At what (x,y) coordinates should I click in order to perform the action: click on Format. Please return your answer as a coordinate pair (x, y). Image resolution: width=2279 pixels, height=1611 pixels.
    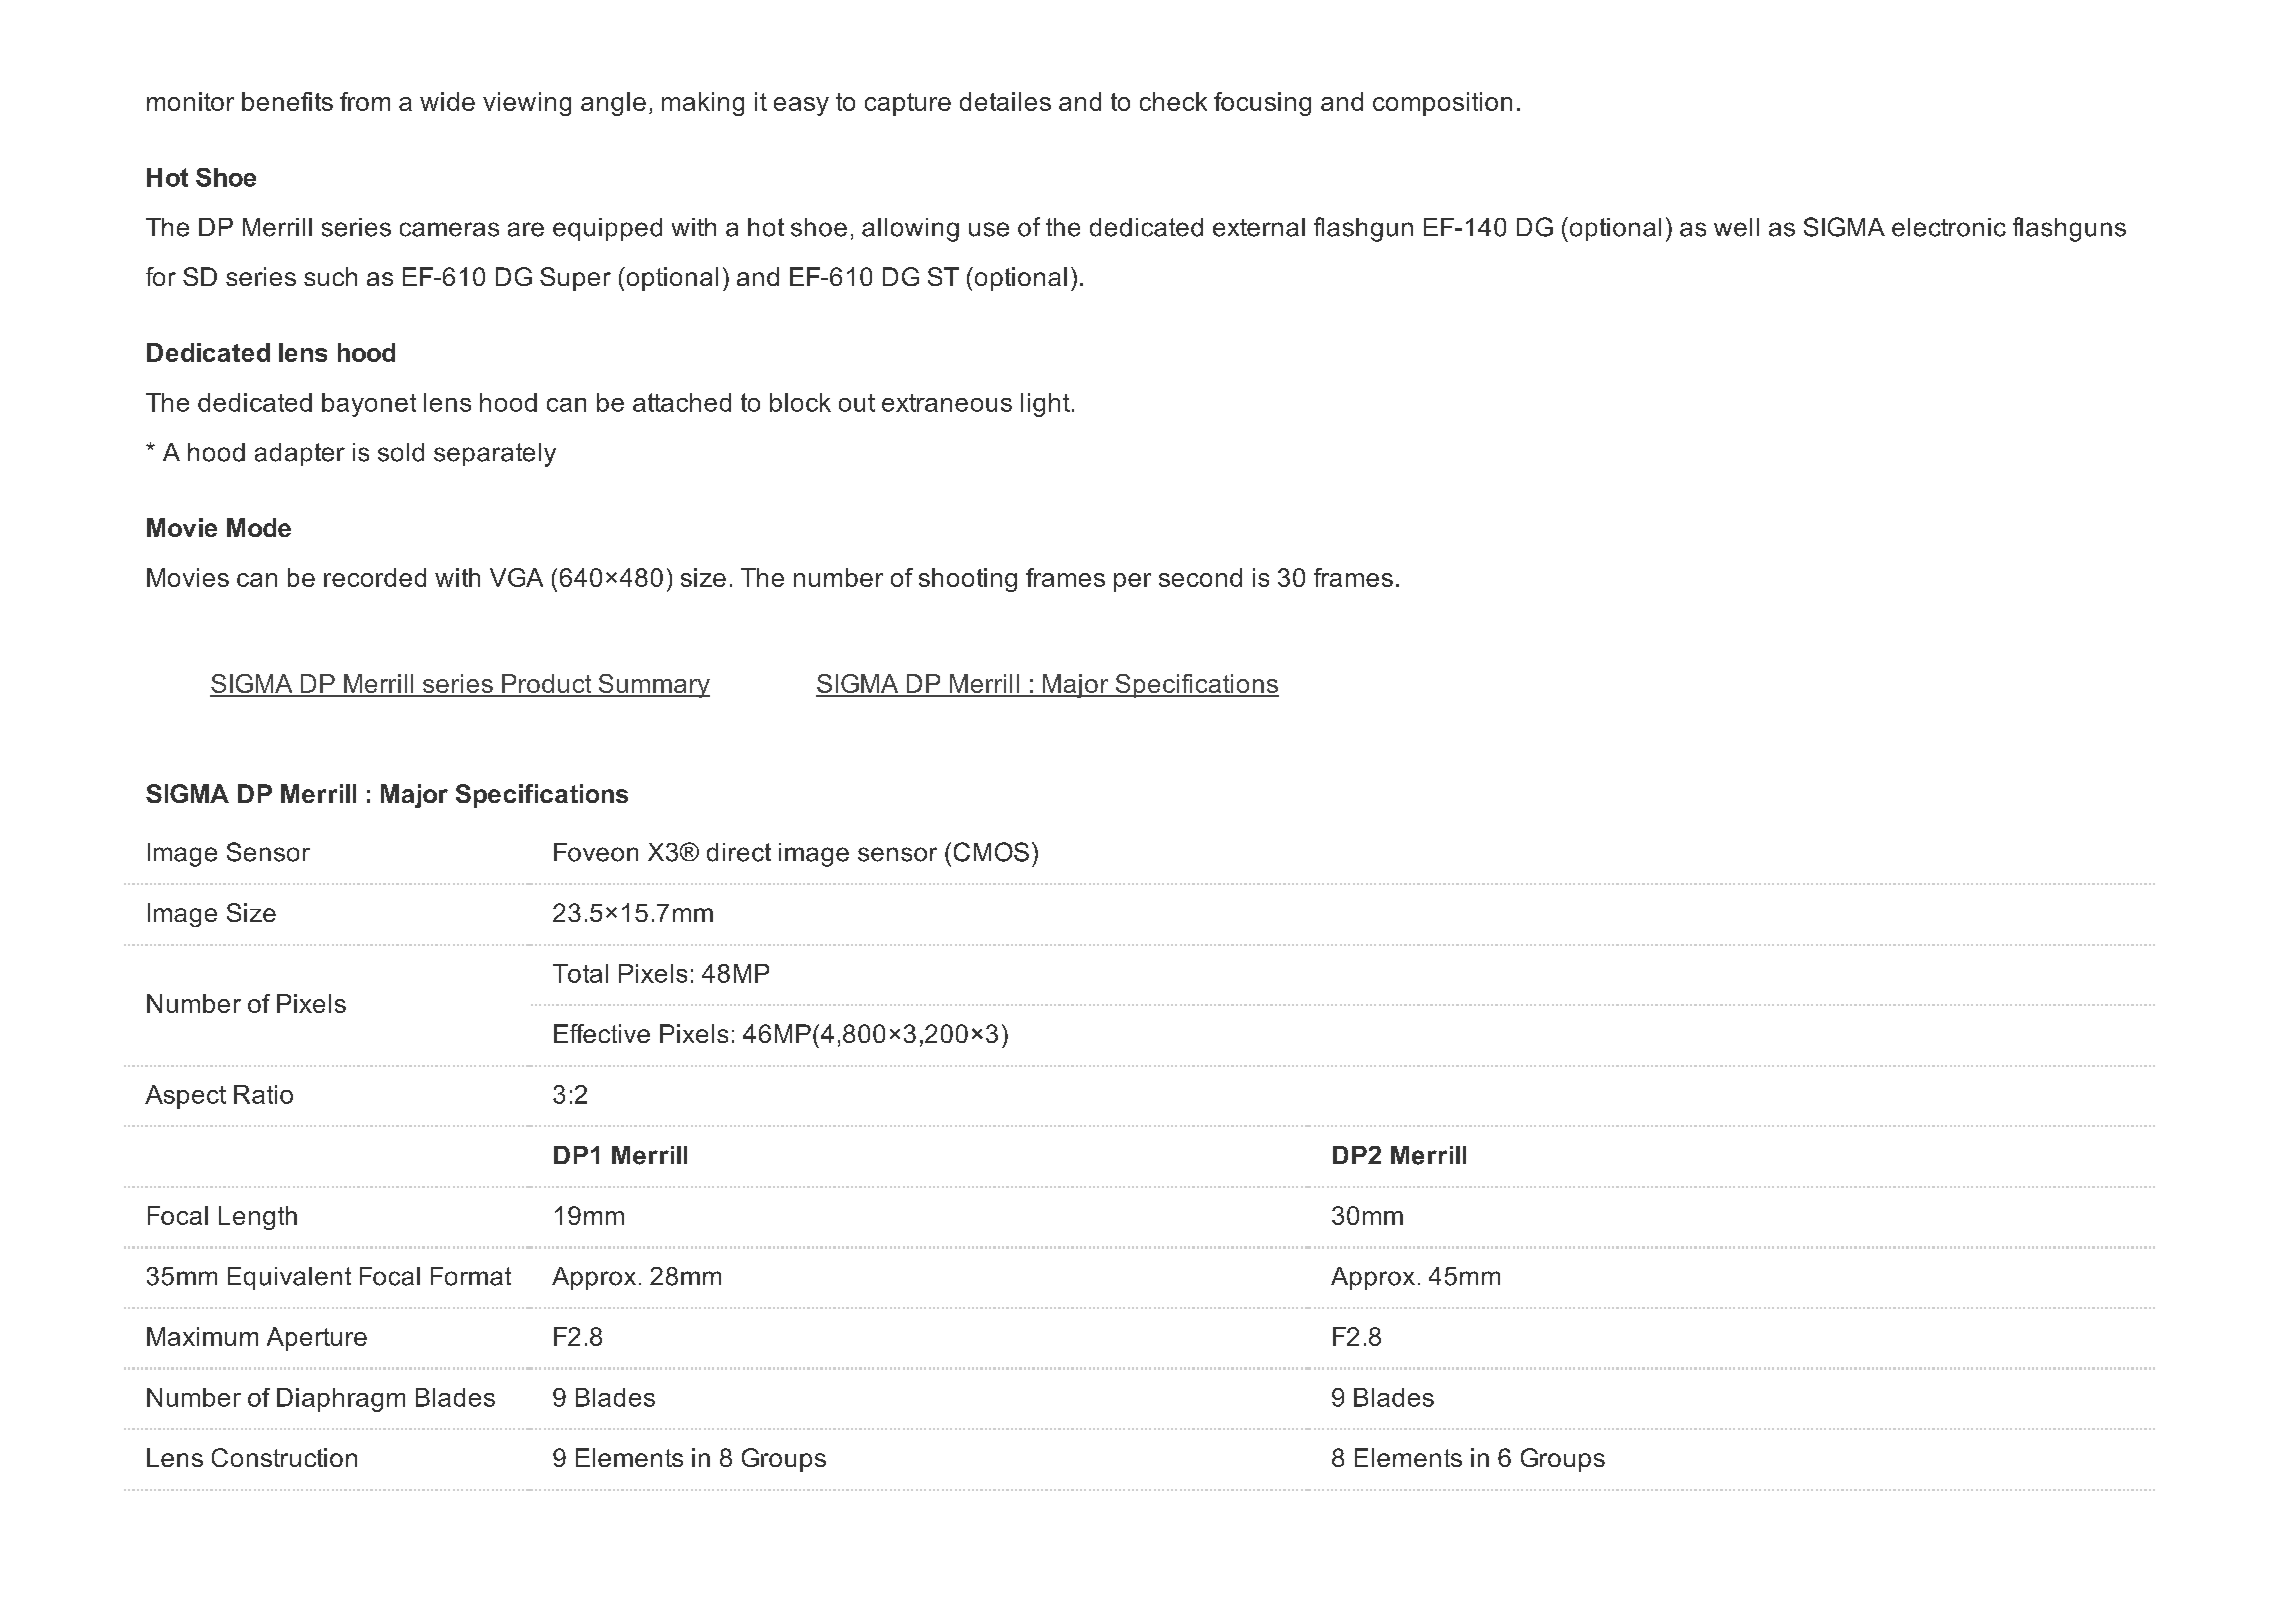
    Looking at the image, I should click on (471, 1276).
